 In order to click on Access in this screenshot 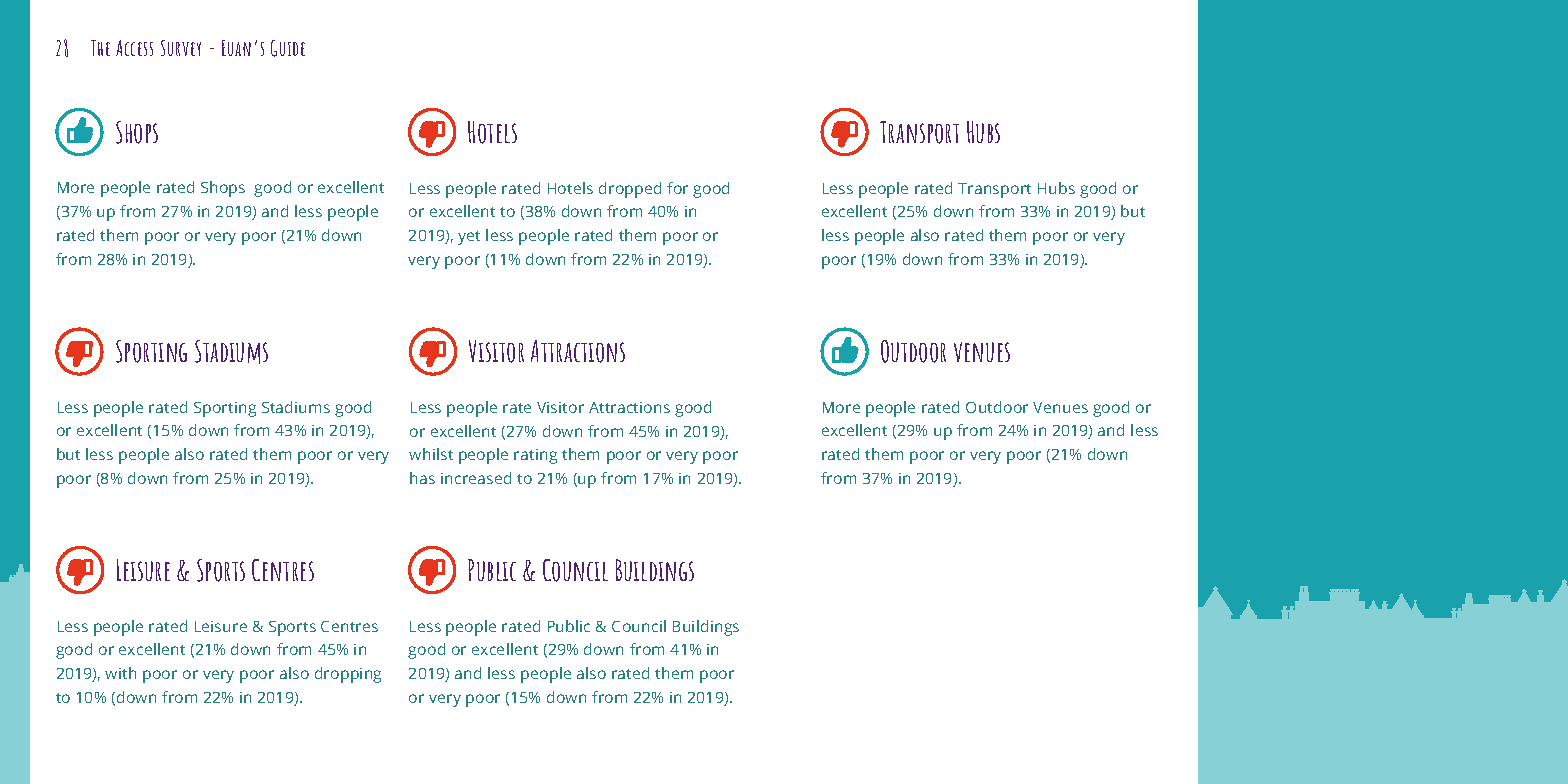, I will do `click(134, 48)`.
